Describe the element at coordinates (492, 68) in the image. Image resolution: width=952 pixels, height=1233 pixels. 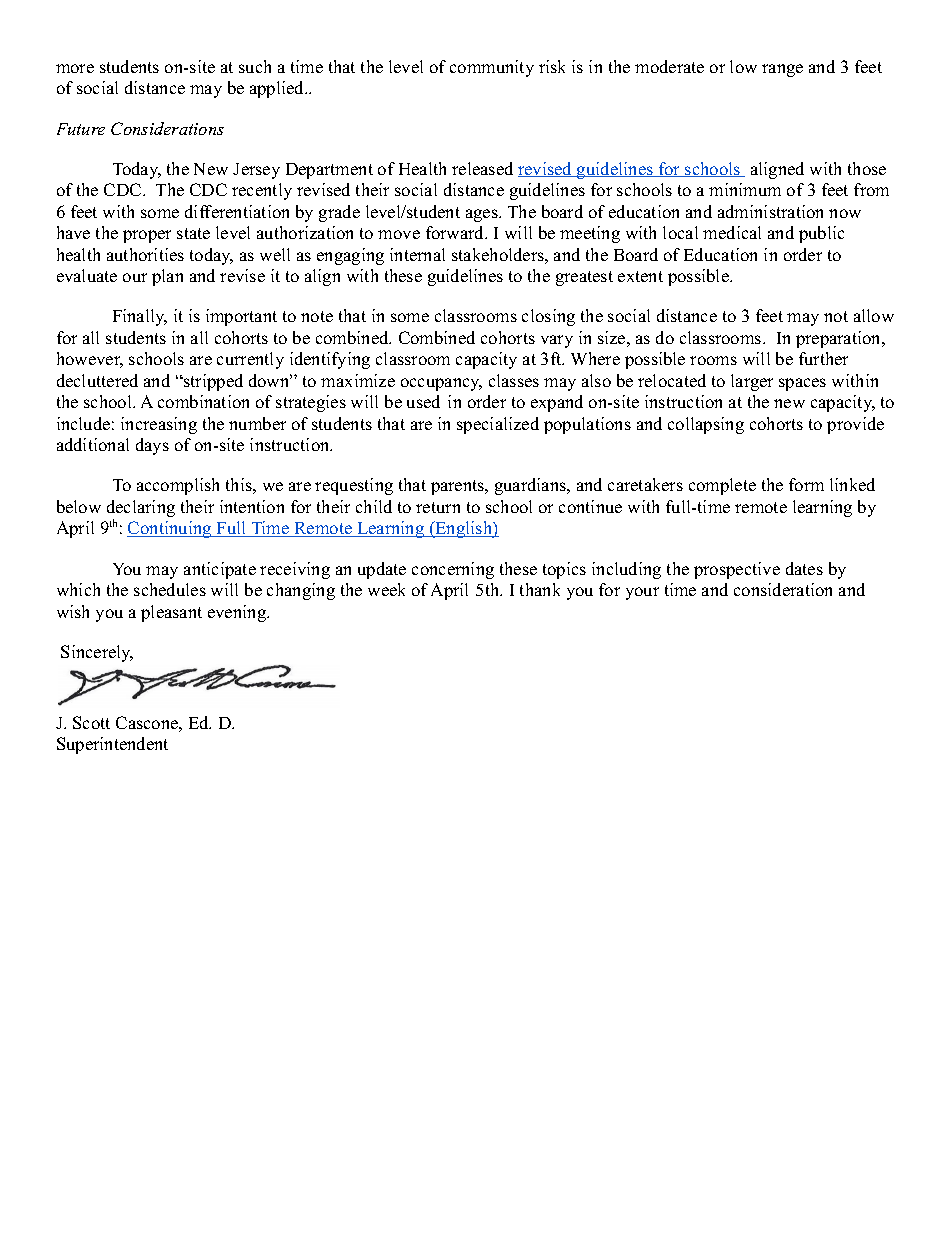
I see `community` at that location.
